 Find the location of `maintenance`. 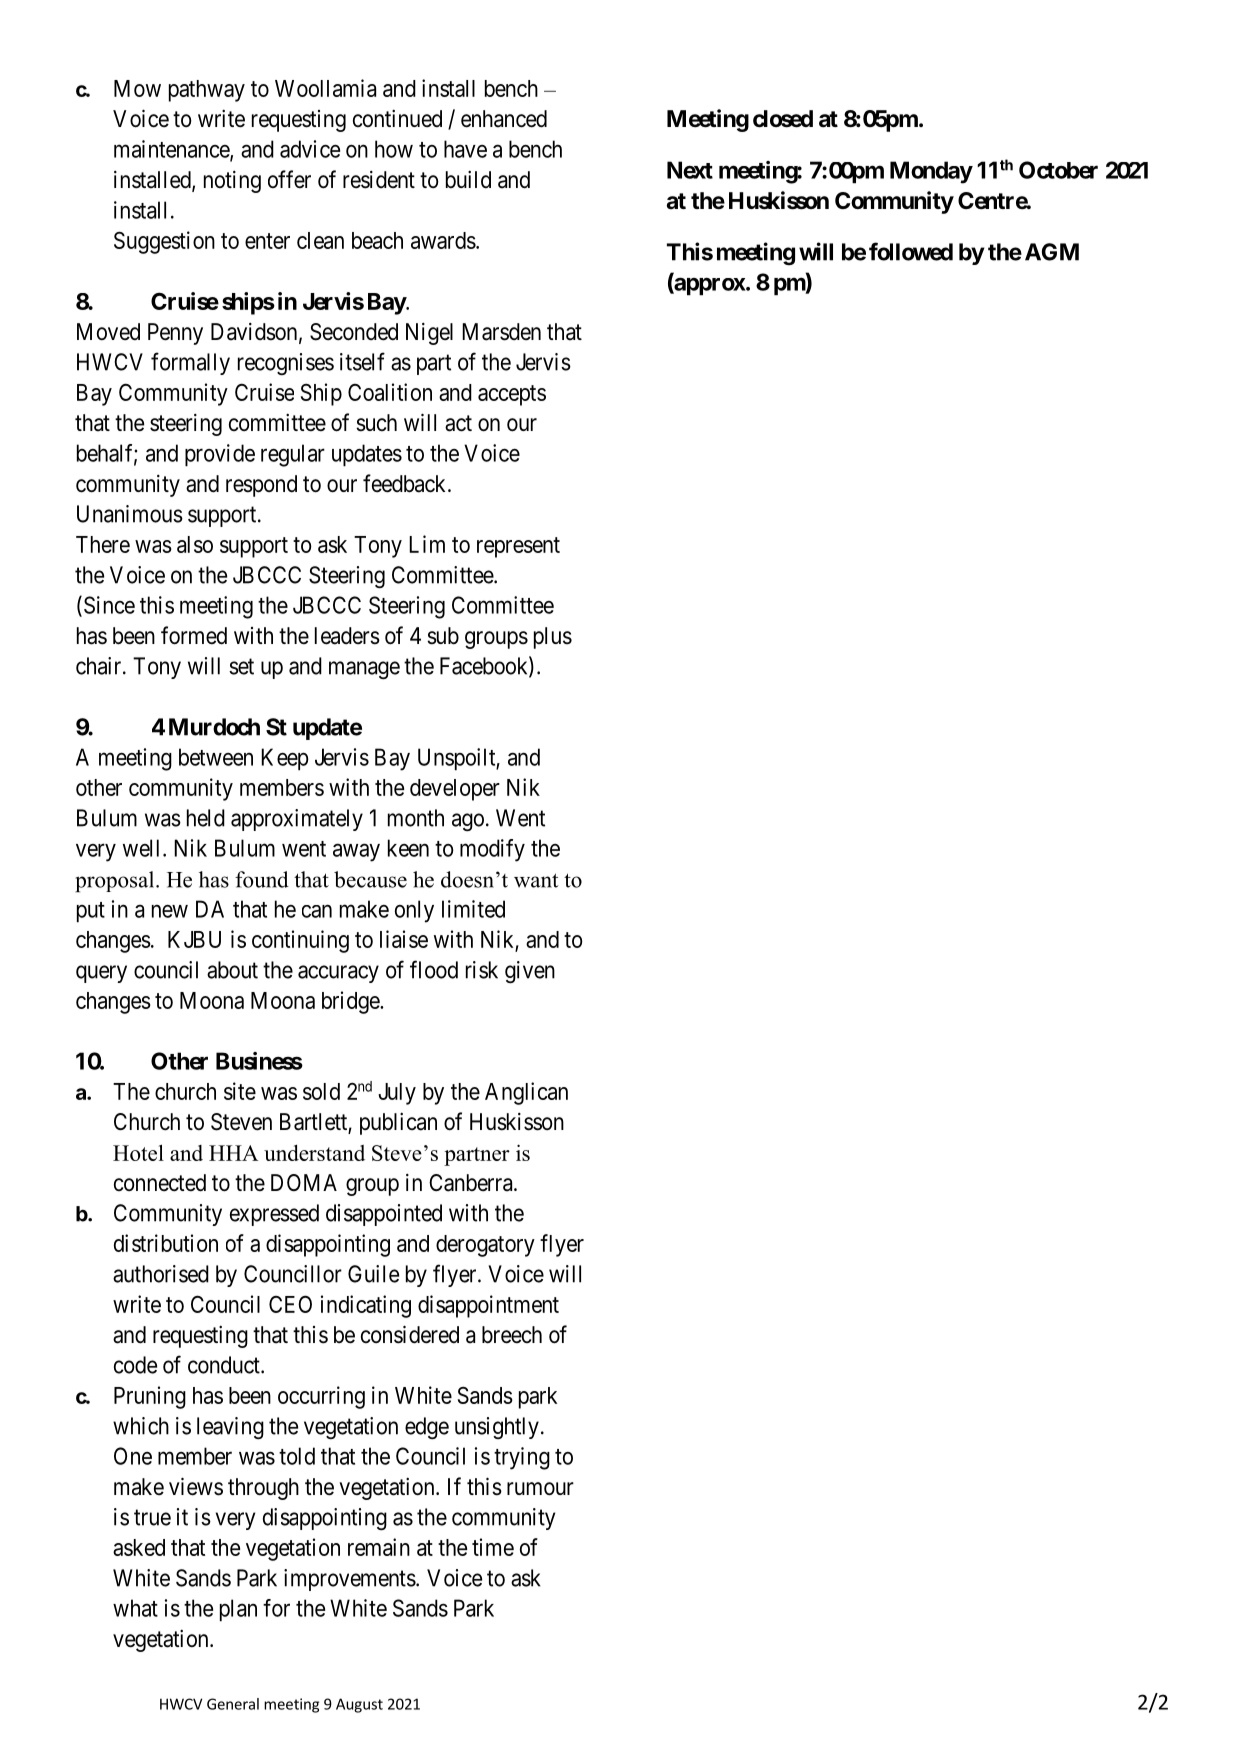

maintenance is located at coordinates (172, 150).
